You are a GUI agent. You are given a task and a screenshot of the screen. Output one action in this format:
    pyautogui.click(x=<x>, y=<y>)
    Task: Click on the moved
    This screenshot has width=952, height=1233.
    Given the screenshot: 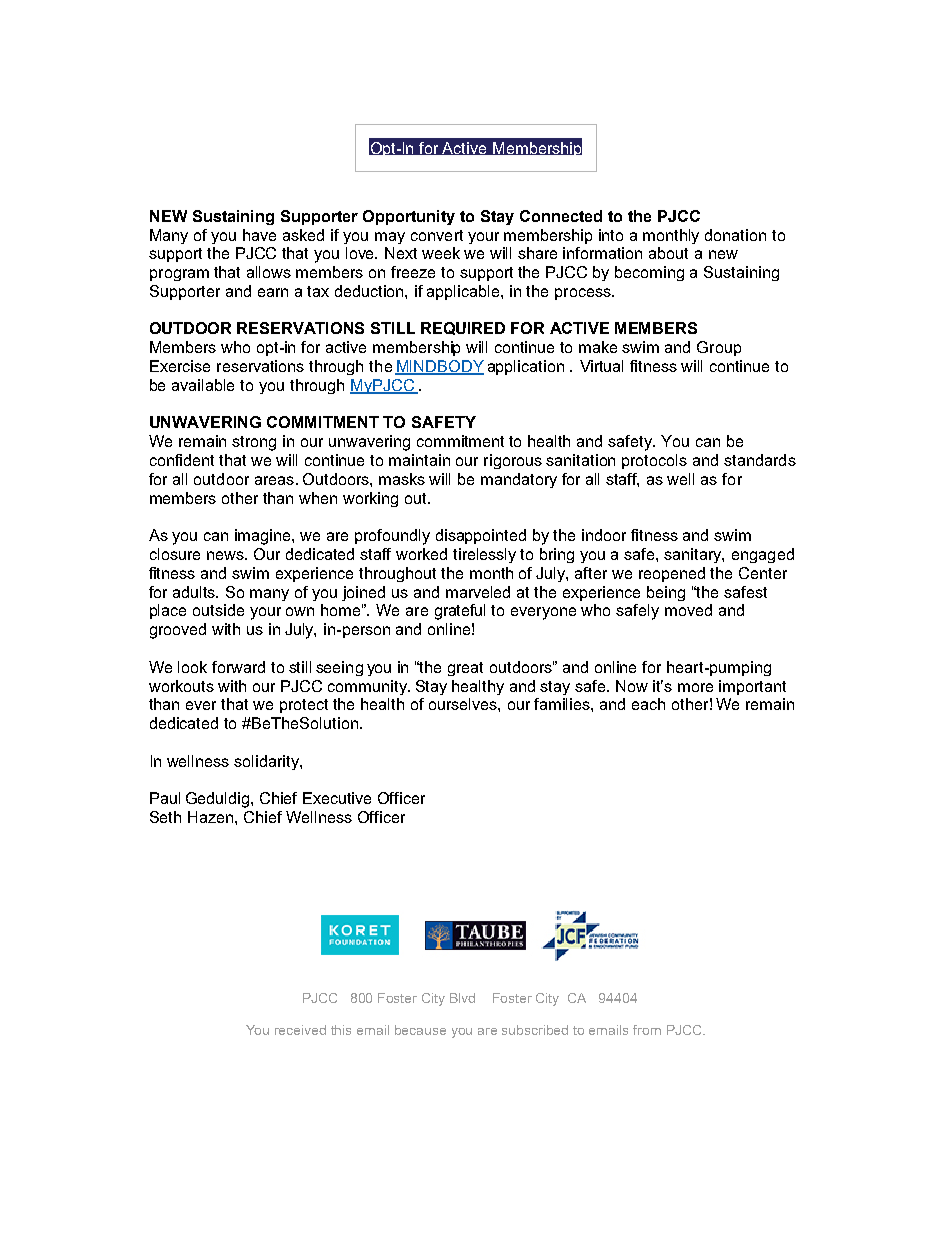 What is the action you would take?
    pyautogui.click(x=688, y=610)
